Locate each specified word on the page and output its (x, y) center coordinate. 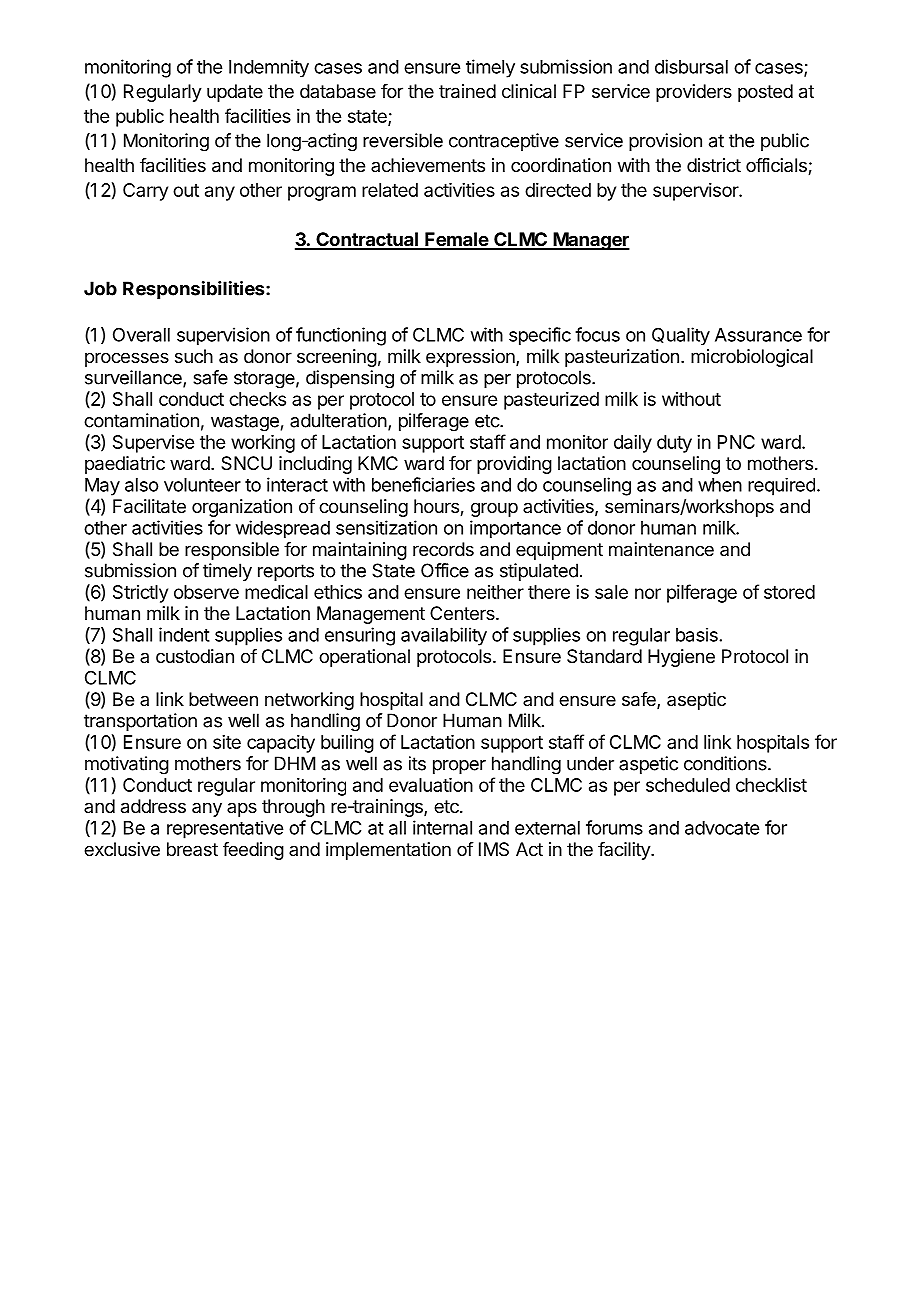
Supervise (153, 444)
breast (192, 849)
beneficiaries (423, 484)
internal (442, 827)
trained (467, 91)
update (235, 93)
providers (694, 93)
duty (674, 444)
